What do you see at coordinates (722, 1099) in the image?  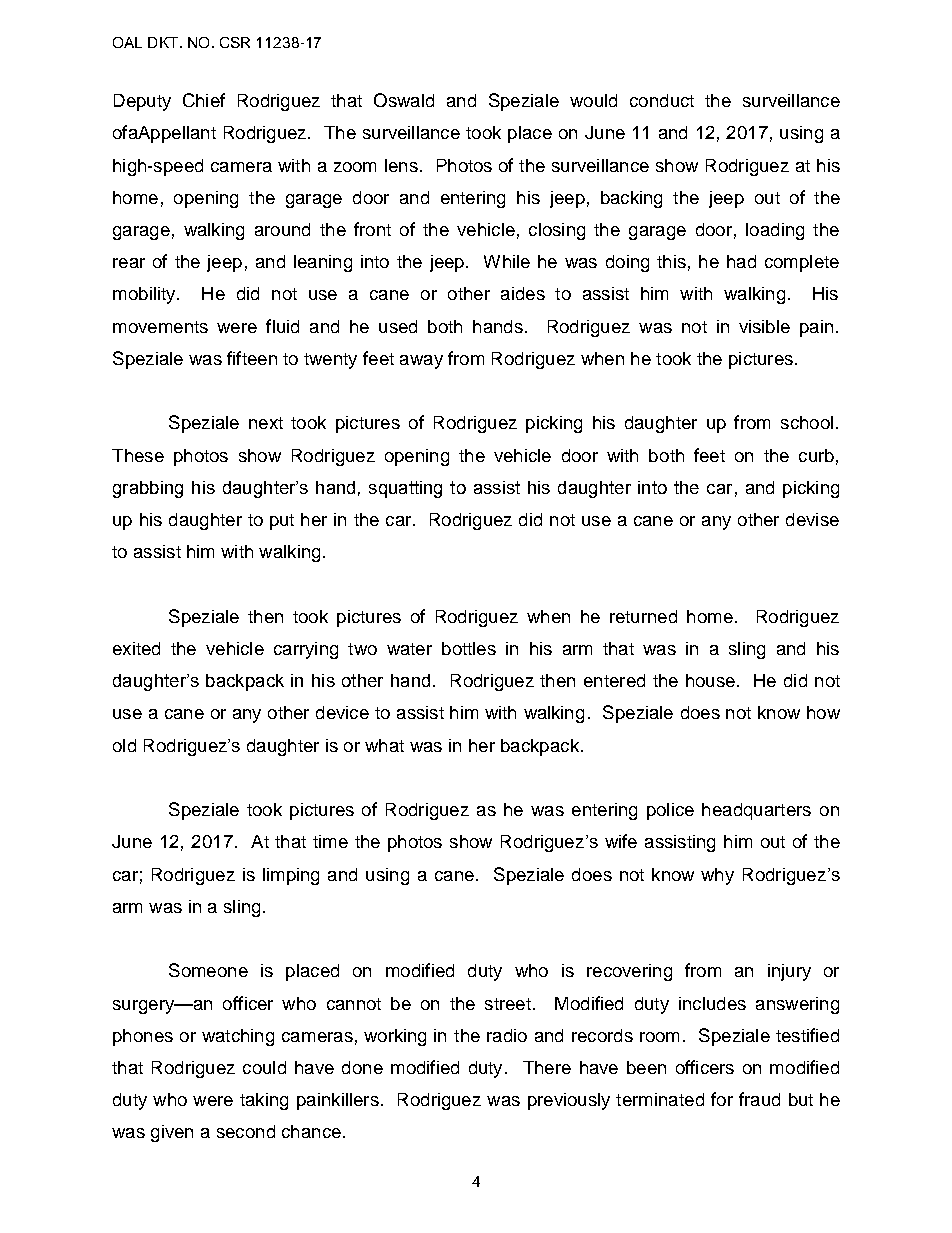 I see `for` at bounding box center [722, 1099].
